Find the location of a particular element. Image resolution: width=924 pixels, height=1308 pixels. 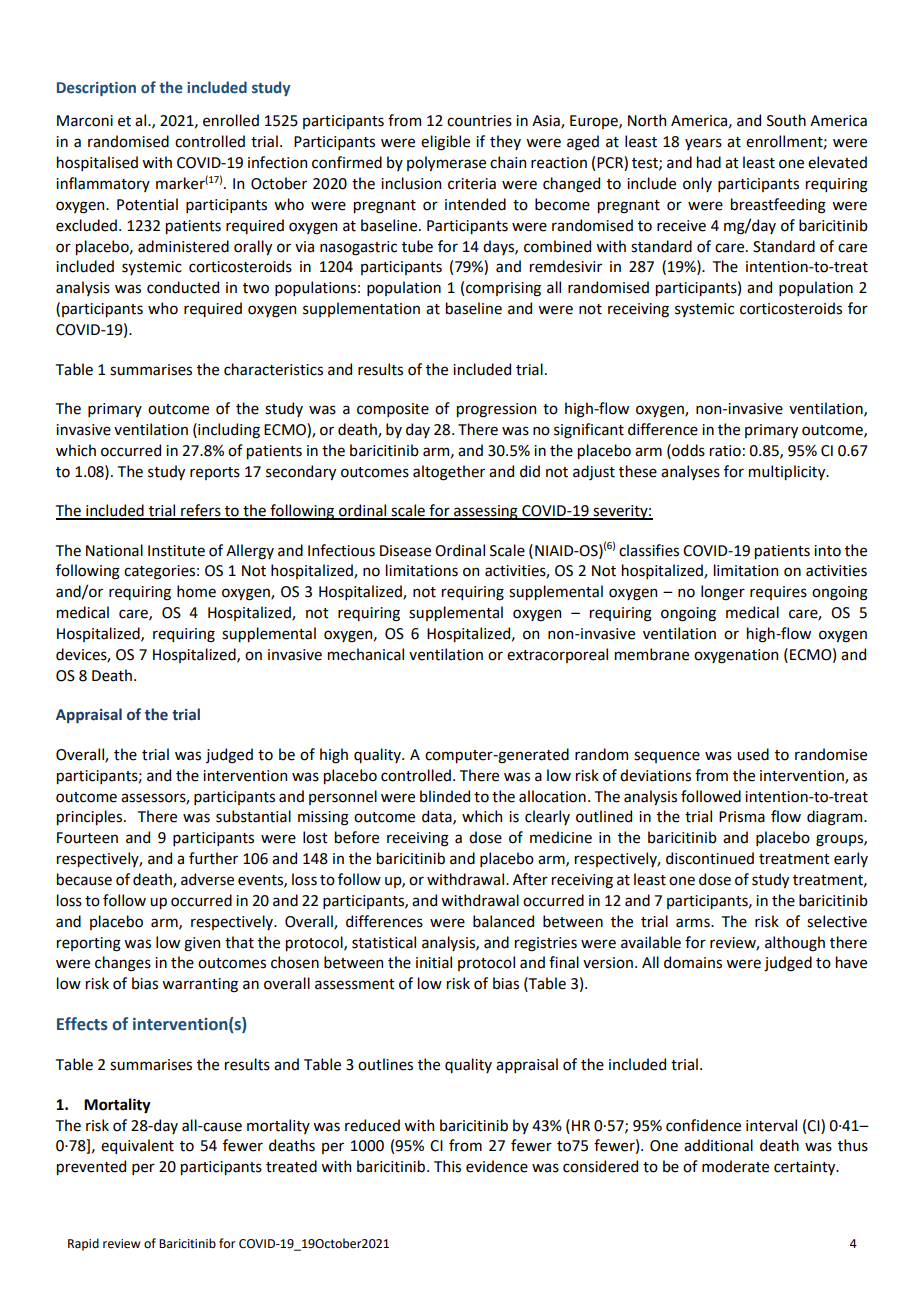

equivalent is located at coordinates (137, 1146).
